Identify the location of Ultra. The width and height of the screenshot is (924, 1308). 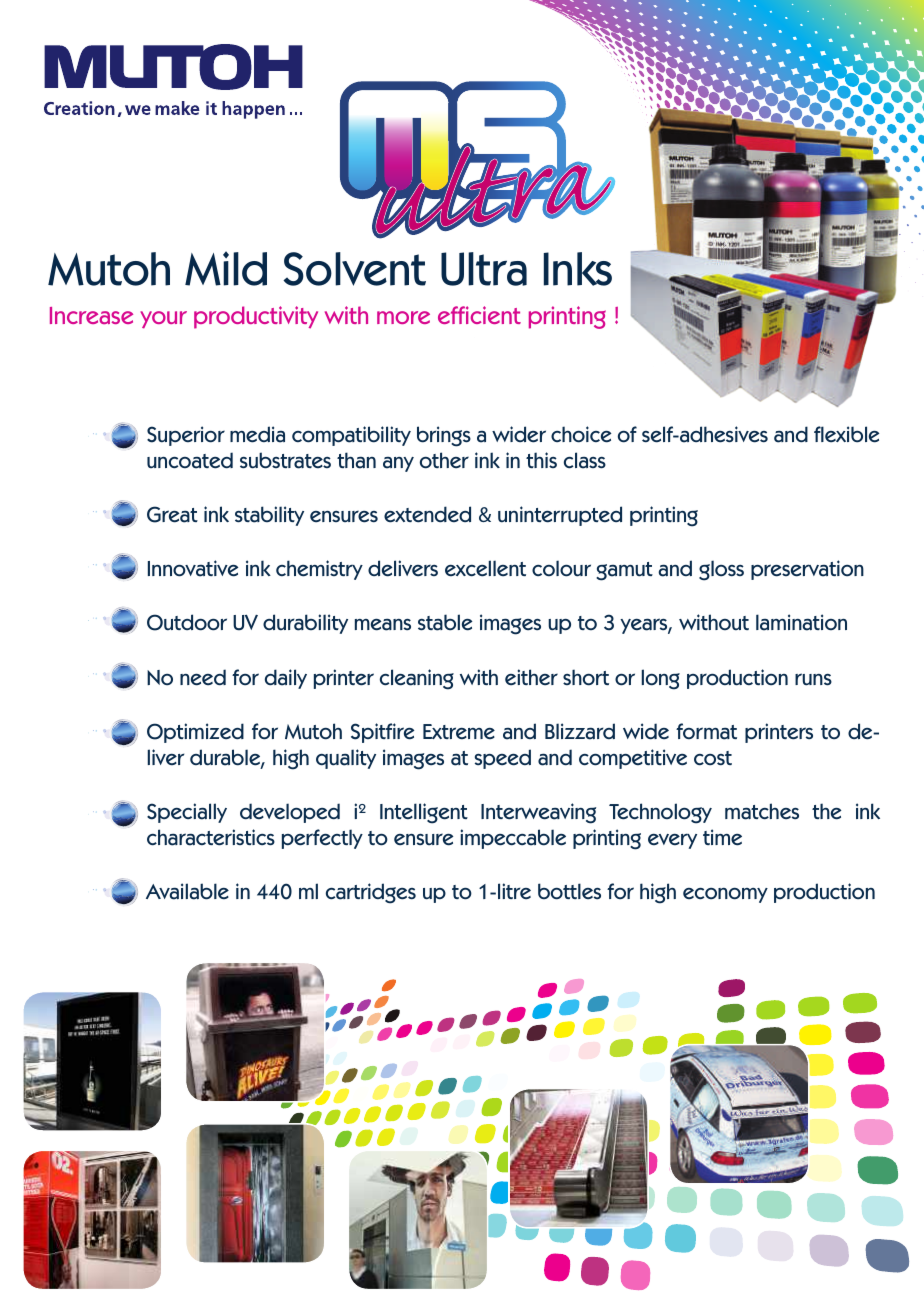
(484, 269).
